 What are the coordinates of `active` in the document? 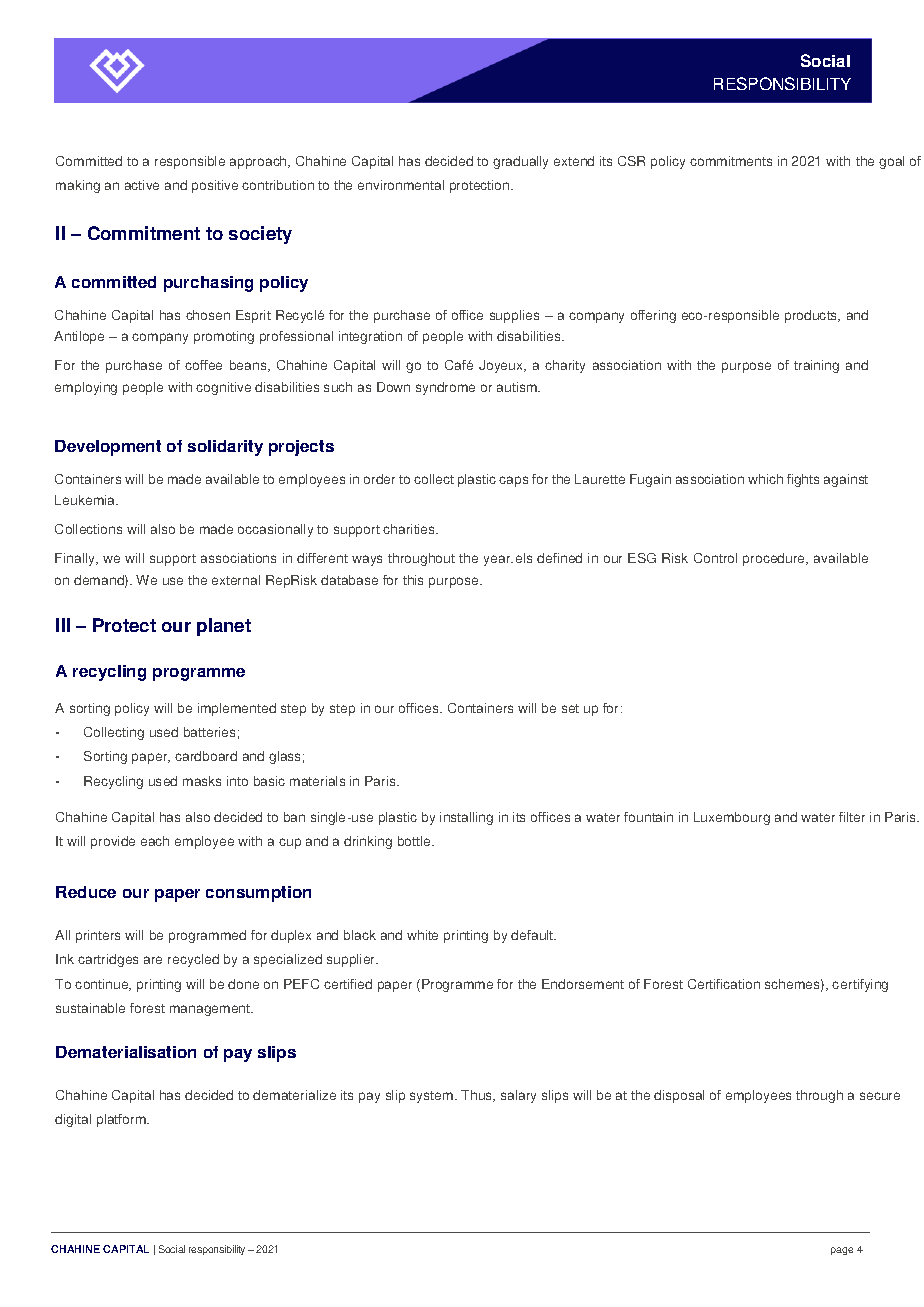 It's located at (142, 185).
